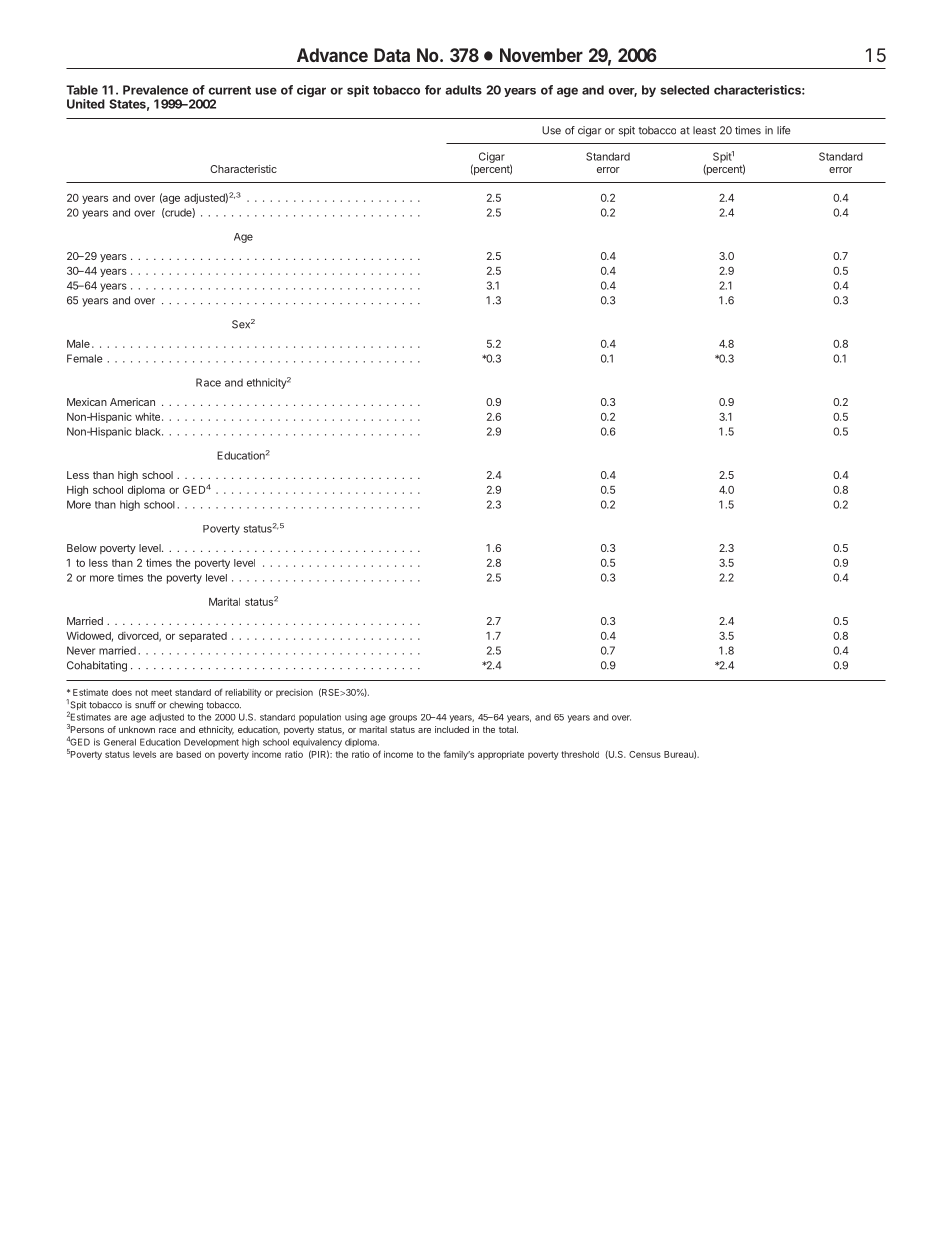 This screenshot has width=952, height=1233. What do you see at coordinates (704, 130) in the screenshot?
I see `least` at bounding box center [704, 130].
